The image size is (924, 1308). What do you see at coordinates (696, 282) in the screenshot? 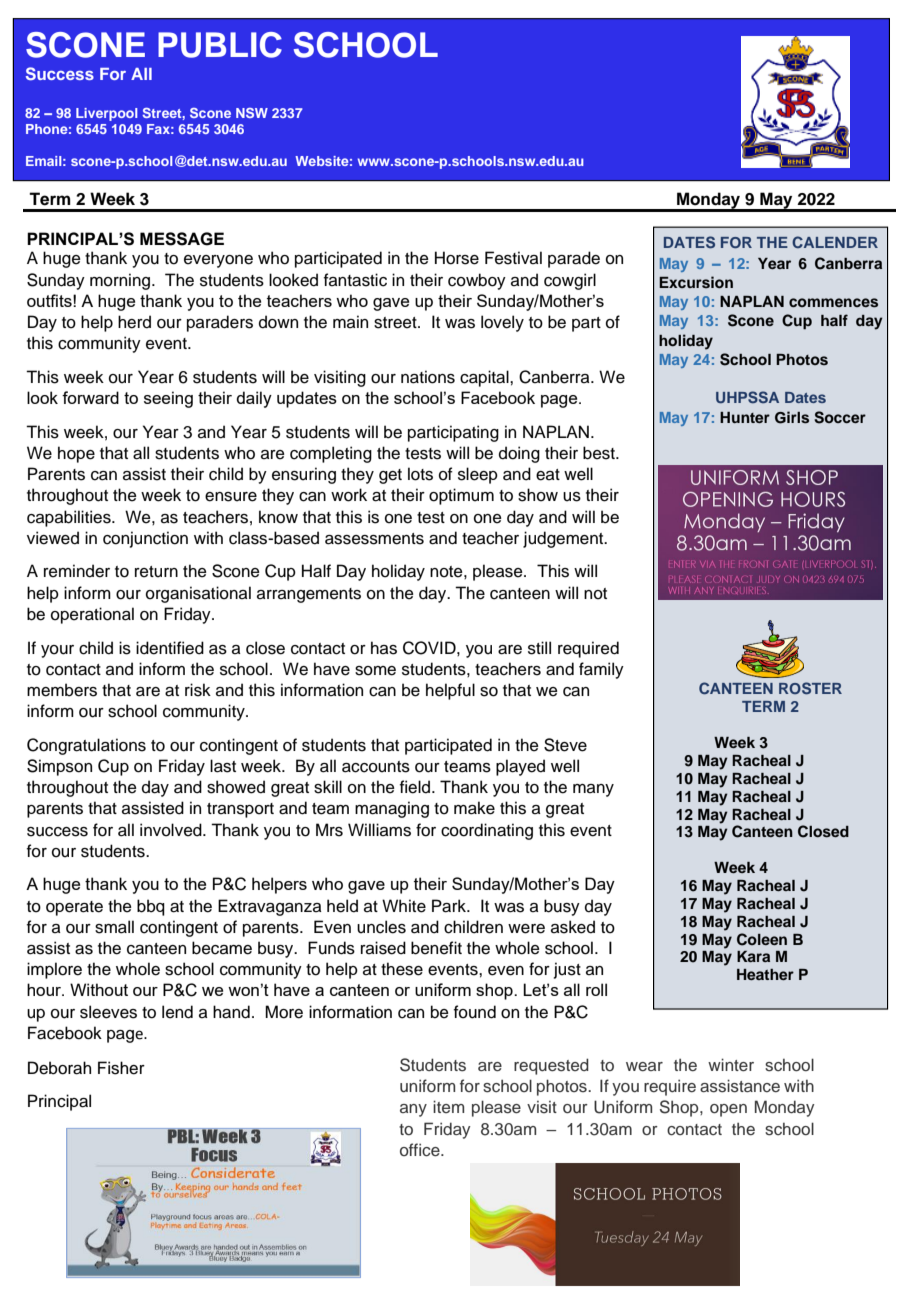
I see `Excursion` at bounding box center [696, 282].
